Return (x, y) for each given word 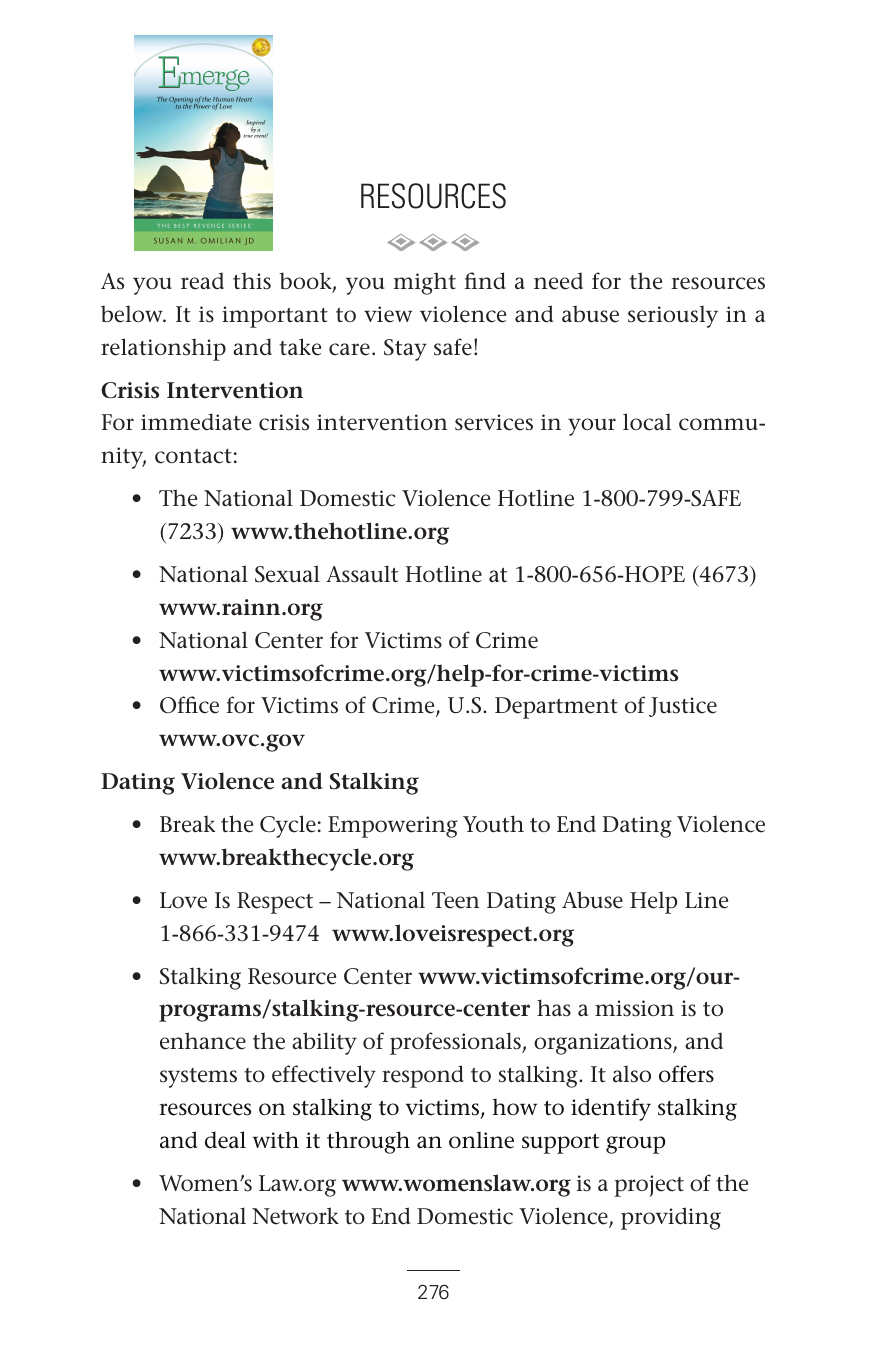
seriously (673, 316)
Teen (455, 900)
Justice (683, 707)
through (368, 1142)
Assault (362, 574)
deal (225, 1140)
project (649, 1186)
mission (634, 1008)
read (202, 281)
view (388, 314)
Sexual (287, 574)
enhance (203, 1041)
